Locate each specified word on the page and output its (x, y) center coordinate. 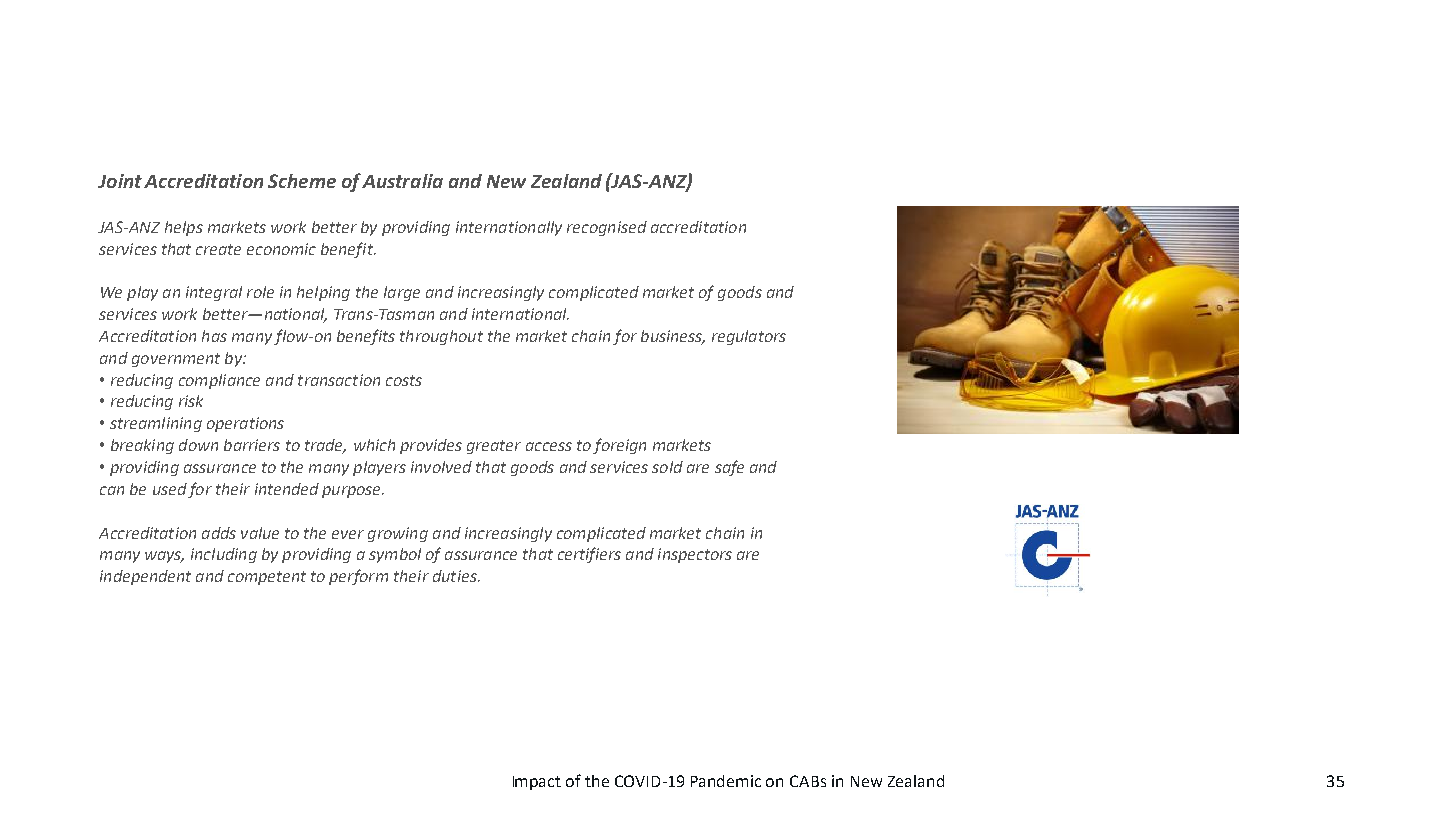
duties (456, 576)
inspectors (695, 555)
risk (191, 401)
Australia (402, 181)
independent (145, 577)
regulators (749, 337)
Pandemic (726, 781)
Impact (537, 783)
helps (184, 228)
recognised (607, 228)
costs (404, 380)
